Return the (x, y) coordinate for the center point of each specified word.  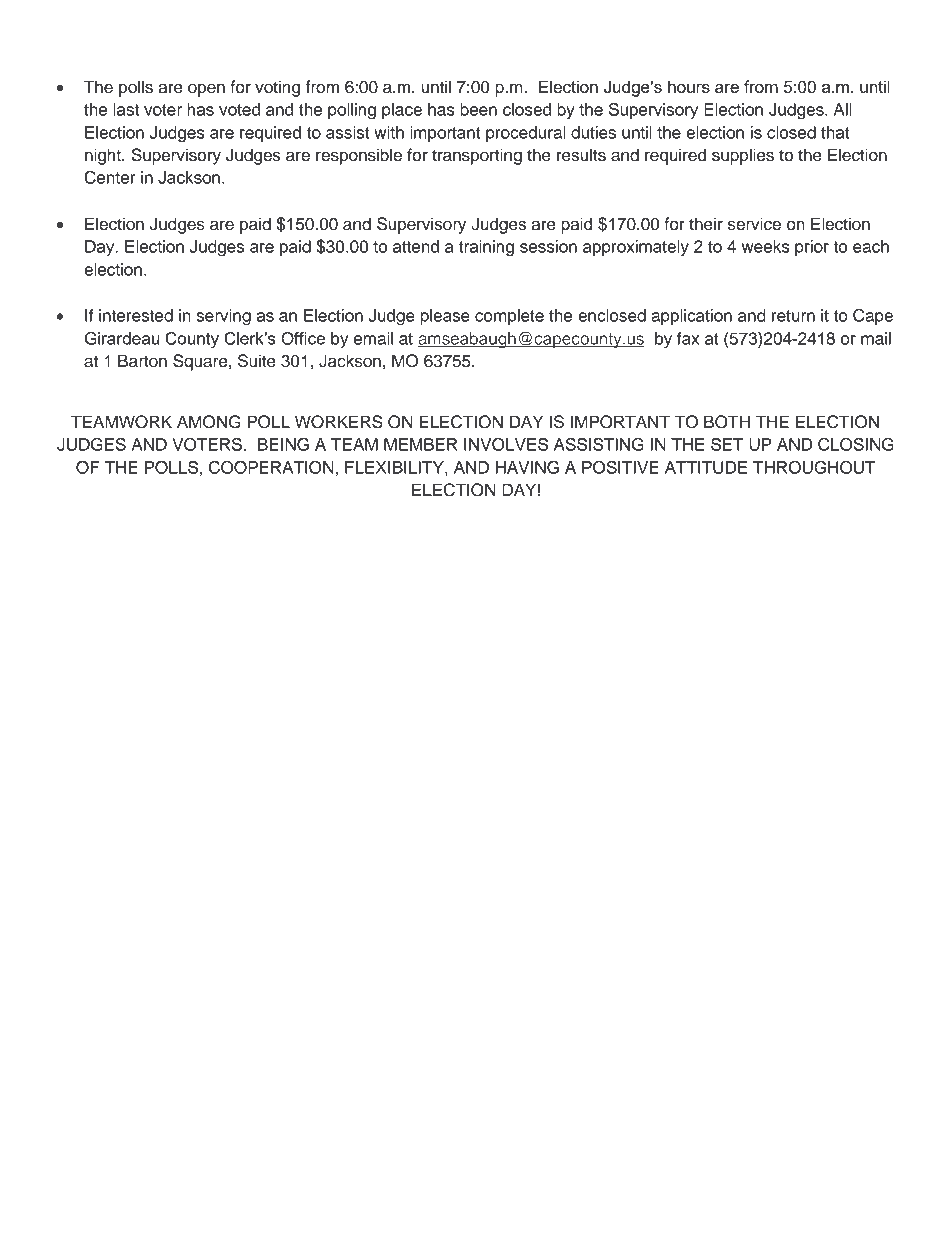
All (842, 109)
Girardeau (122, 338)
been (478, 109)
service (754, 224)
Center (109, 177)
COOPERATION (271, 467)
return (793, 316)
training (486, 248)
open (206, 90)
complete (509, 317)
